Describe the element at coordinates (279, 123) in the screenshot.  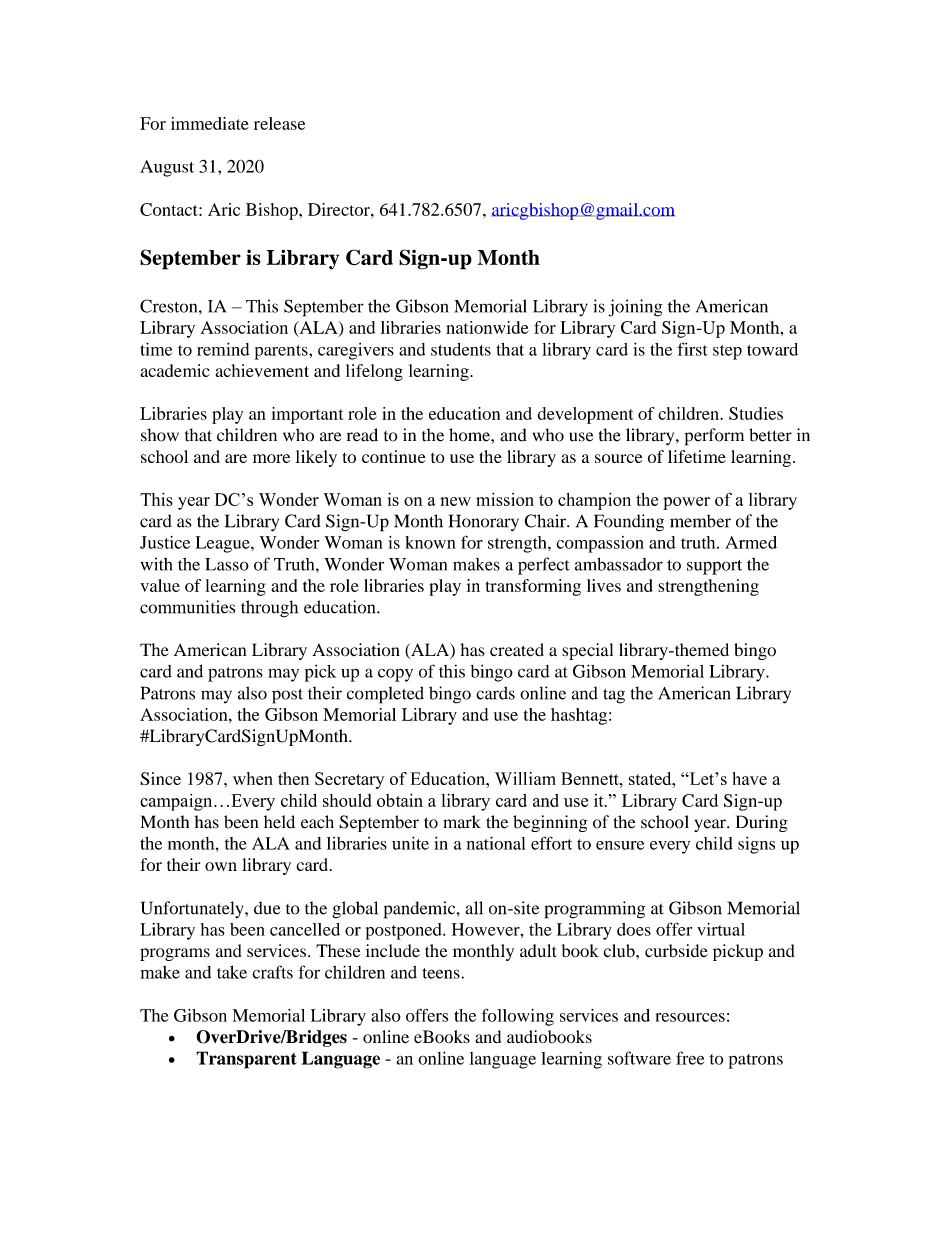
I see `release` at that location.
